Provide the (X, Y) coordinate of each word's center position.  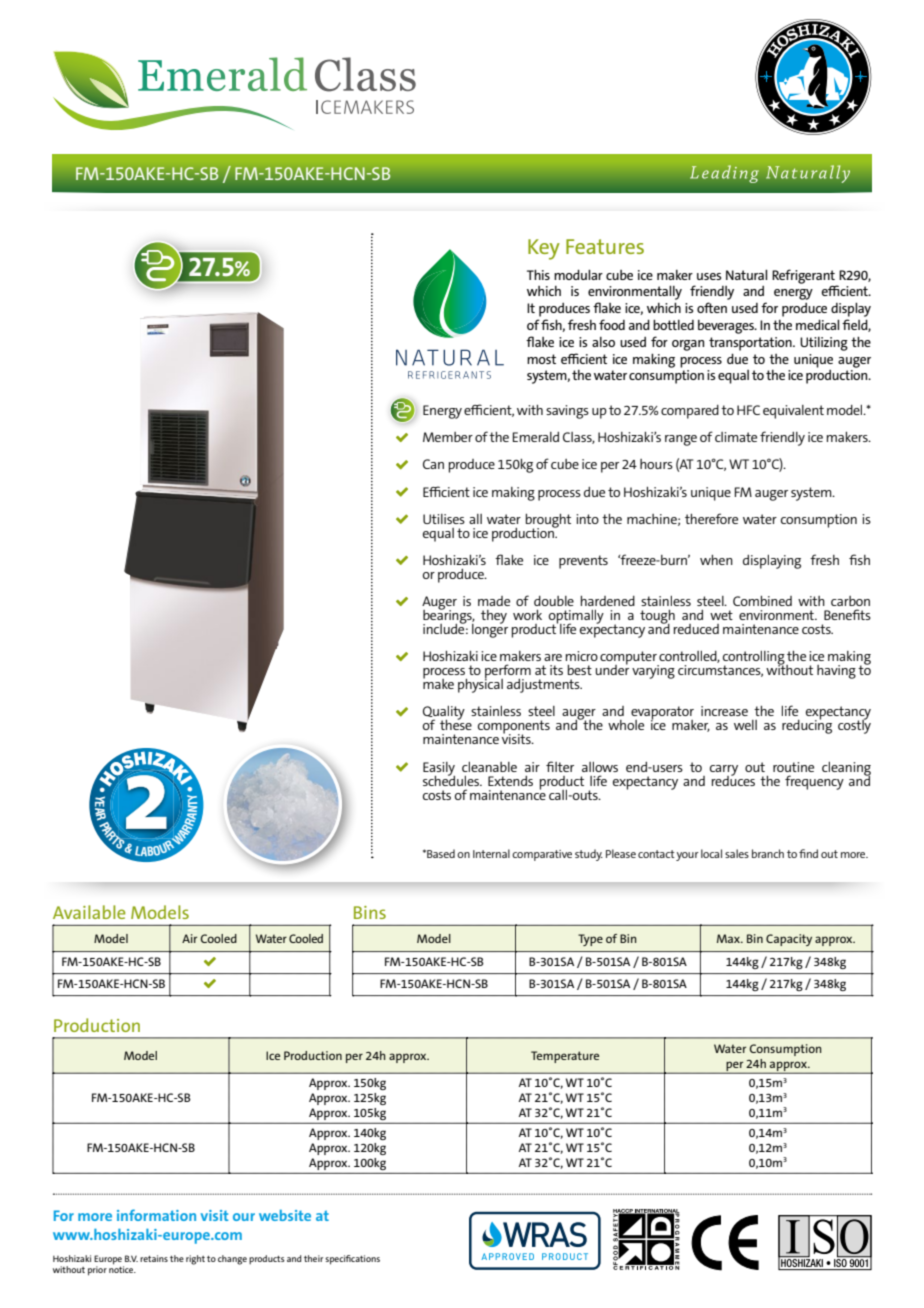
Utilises (444, 519)
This (538, 274)
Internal (491, 853)
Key (544, 249)
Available (89, 912)
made (494, 601)
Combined (762, 601)
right (195, 1260)
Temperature (565, 1057)
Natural (746, 274)
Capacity (789, 940)
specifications (352, 1260)
